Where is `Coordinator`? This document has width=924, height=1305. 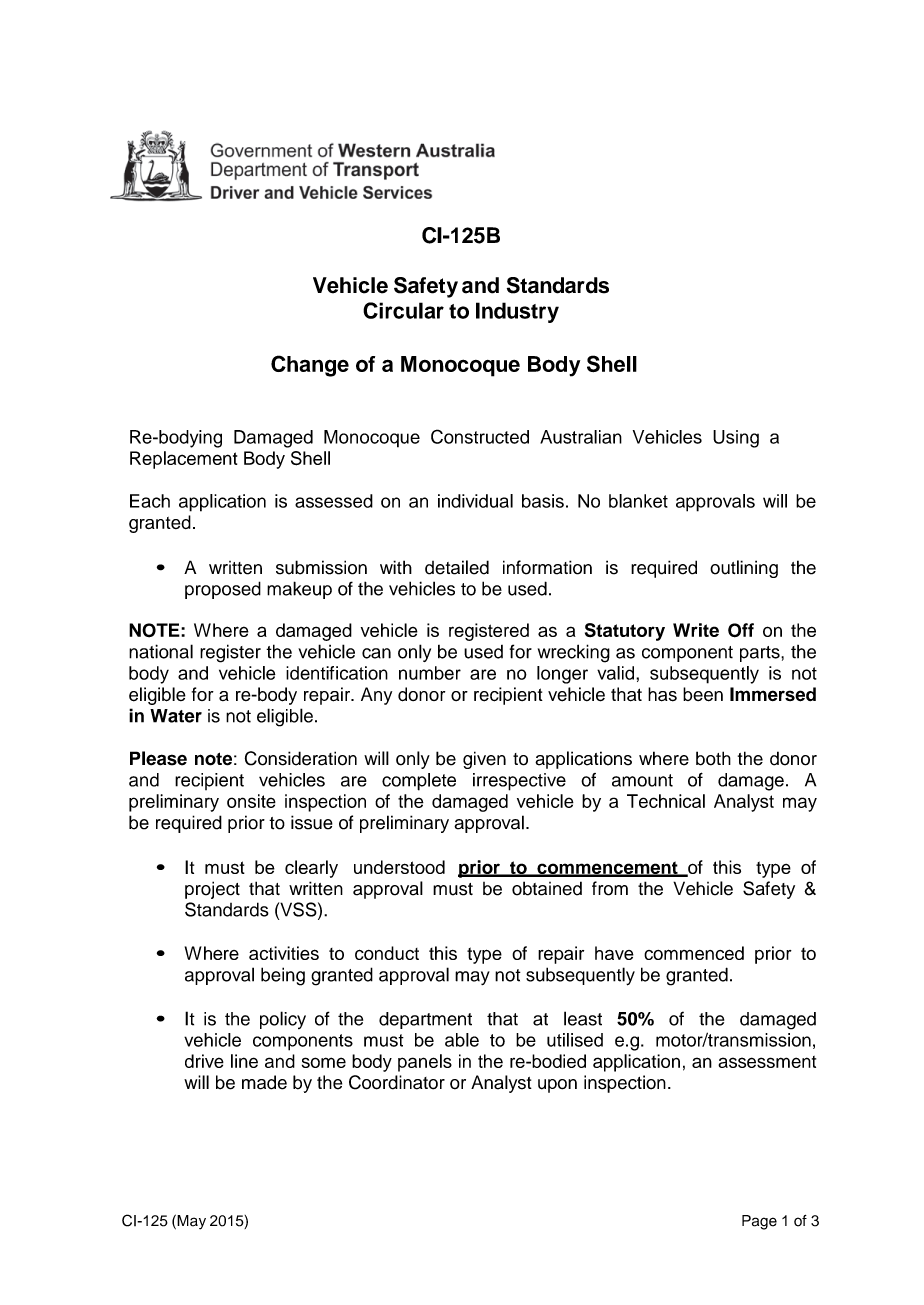 Coordinator is located at coordinates (397, 1082).
